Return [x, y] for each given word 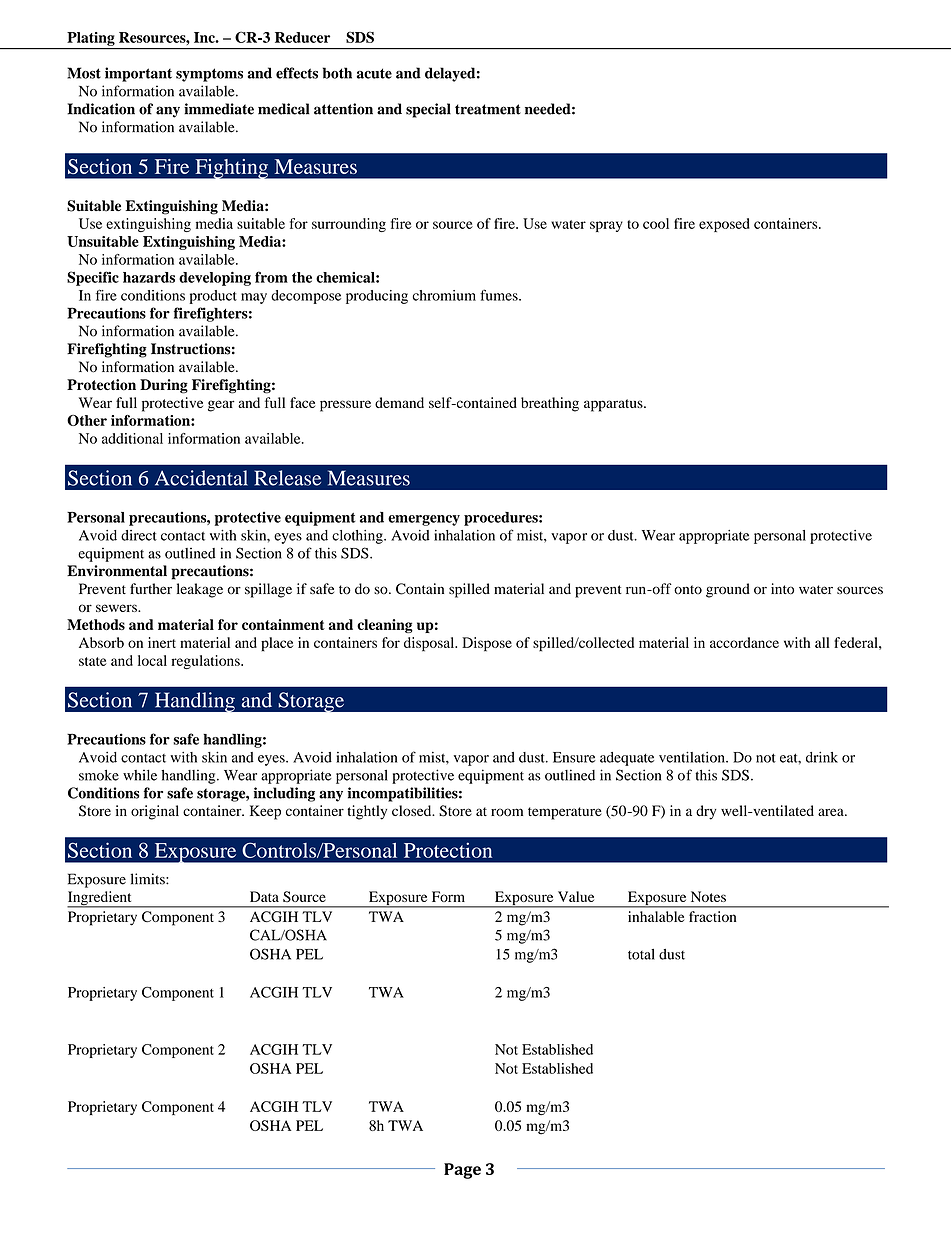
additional [132, 438]
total [641, 954]
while [140, 775]
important [138, 74]
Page [462, 1171]
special [428, 110]
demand [399, 402]
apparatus [614, 405]
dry [706, 812]
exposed [724, 225]
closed [413, 810]
